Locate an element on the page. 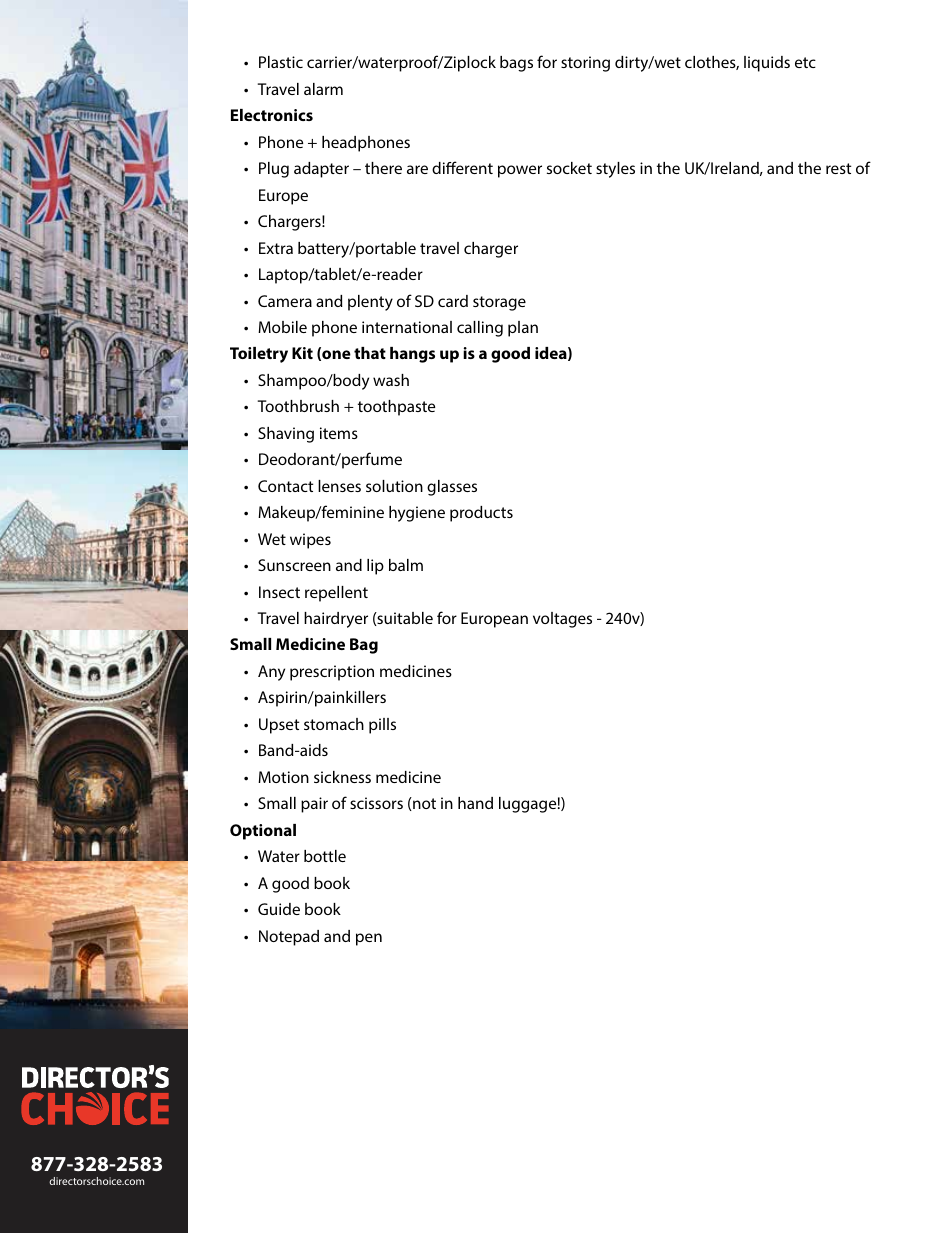 The width and height of the document is (952, 1233). voltages is located at coordinates (562, 620).
